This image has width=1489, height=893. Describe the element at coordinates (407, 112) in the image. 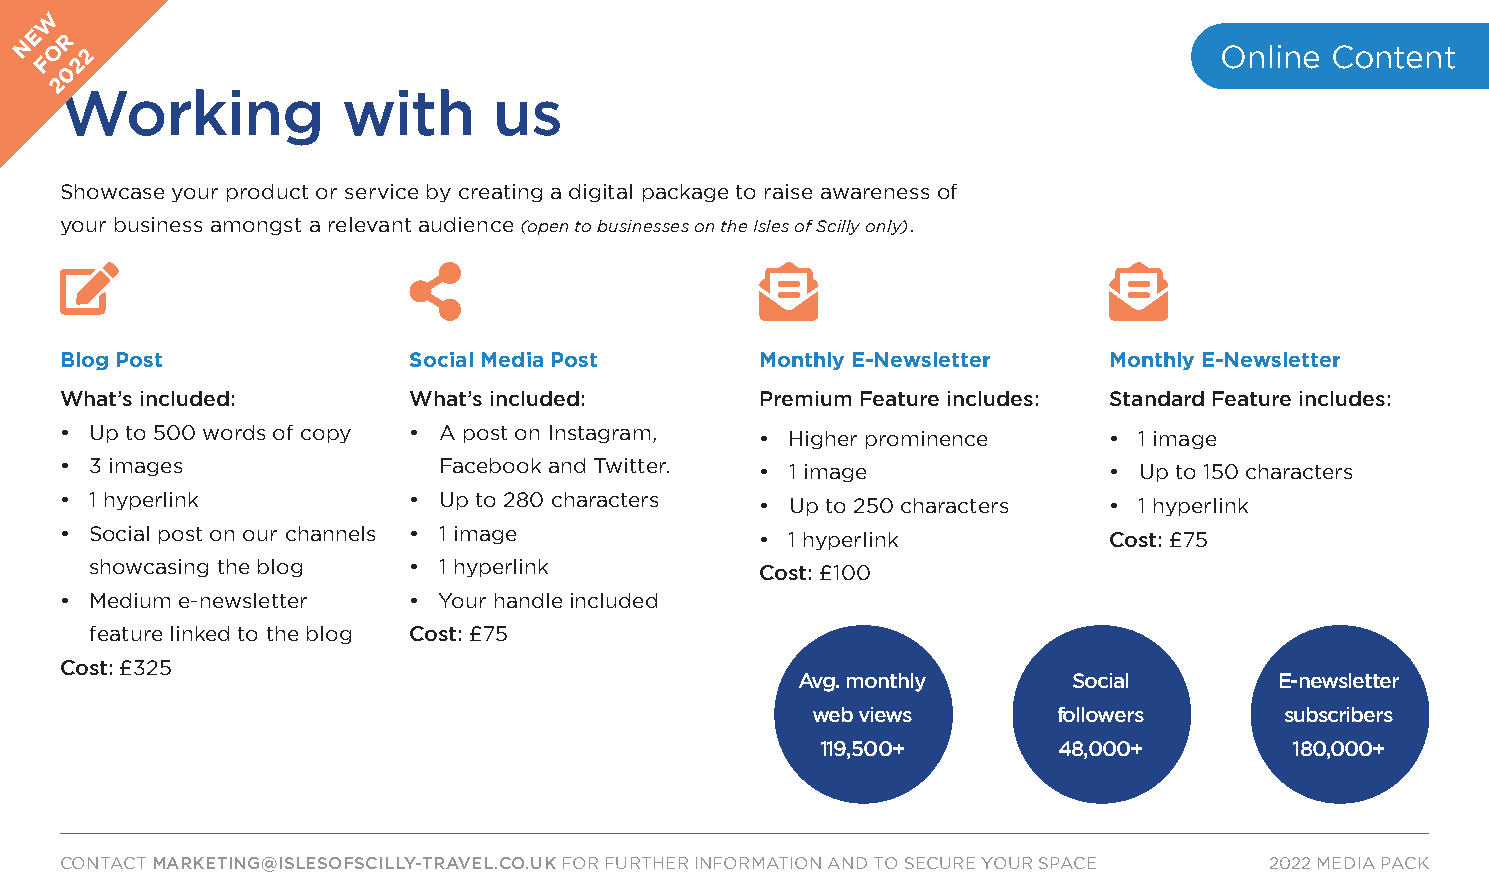

I see `with` at that location.
